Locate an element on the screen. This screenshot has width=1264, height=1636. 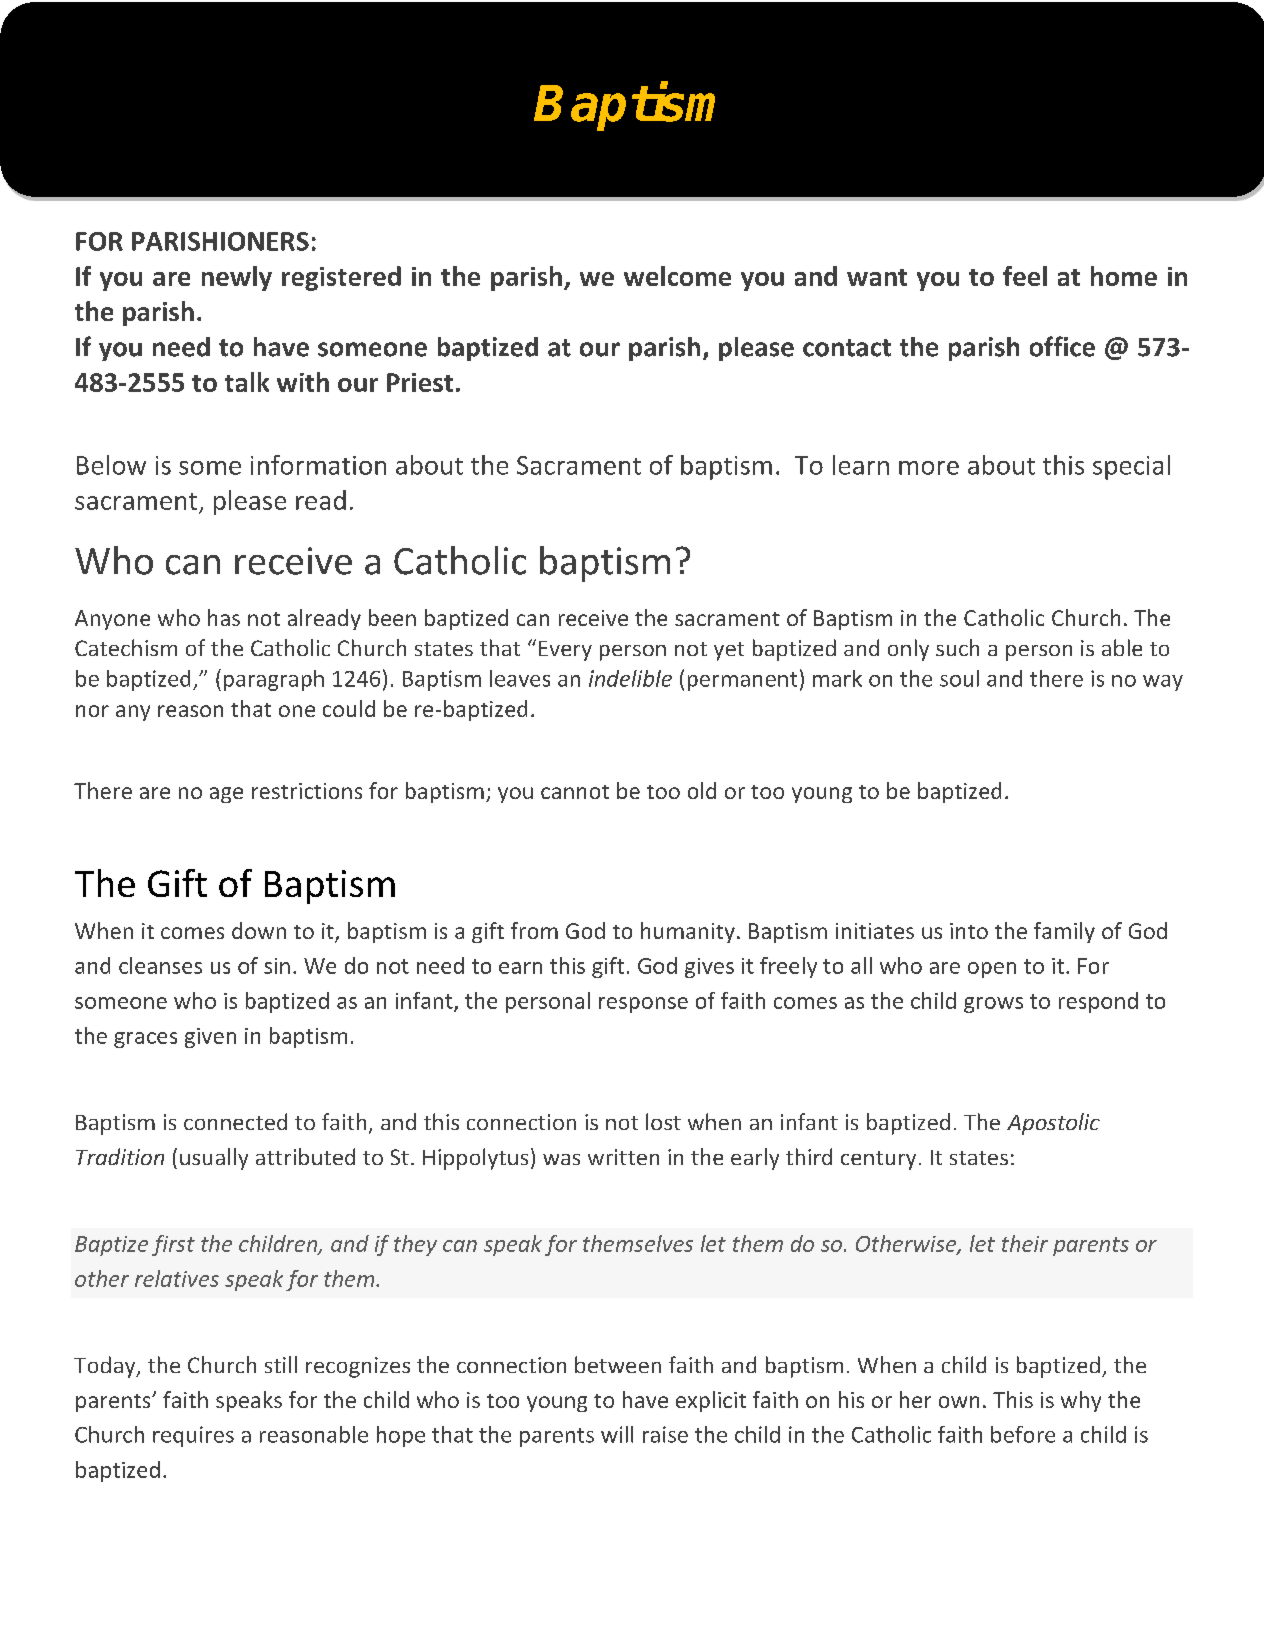
why is located at coordinates (1081, 1401).
